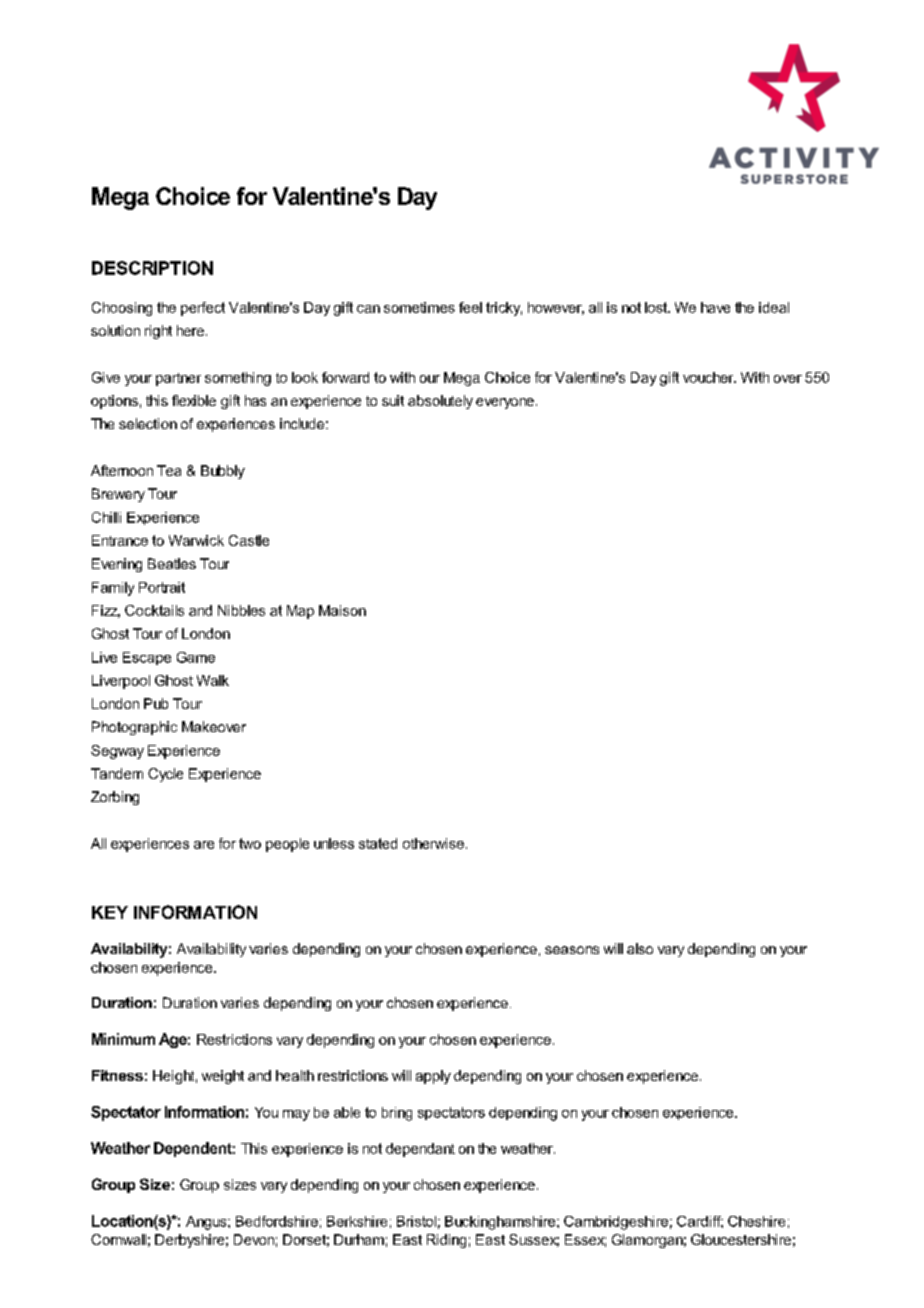  Describe the element at coordinates (433, 843) in the screenshot. I see `otherwise` at that location.
